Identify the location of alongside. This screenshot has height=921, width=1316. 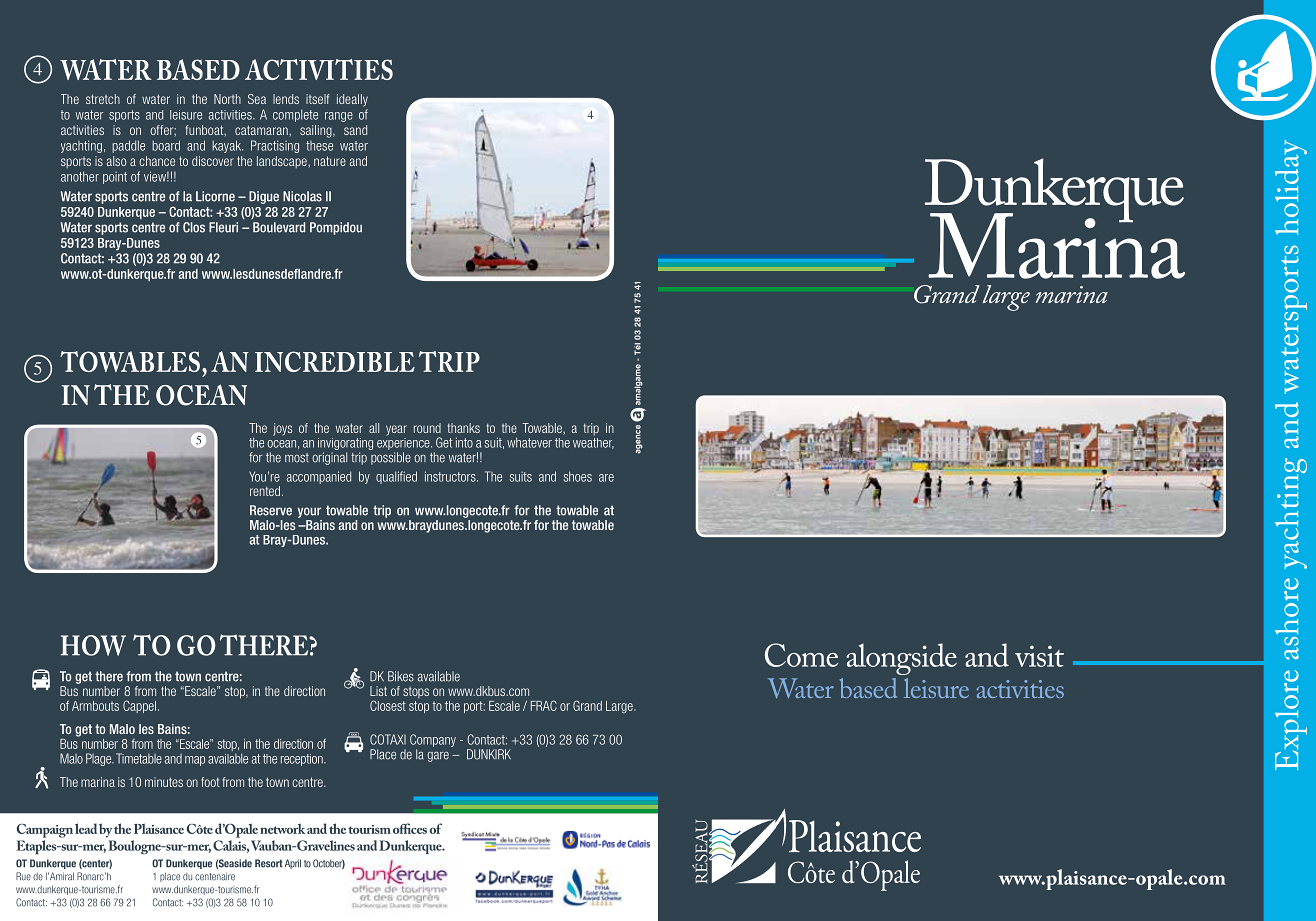
(901, 659).
